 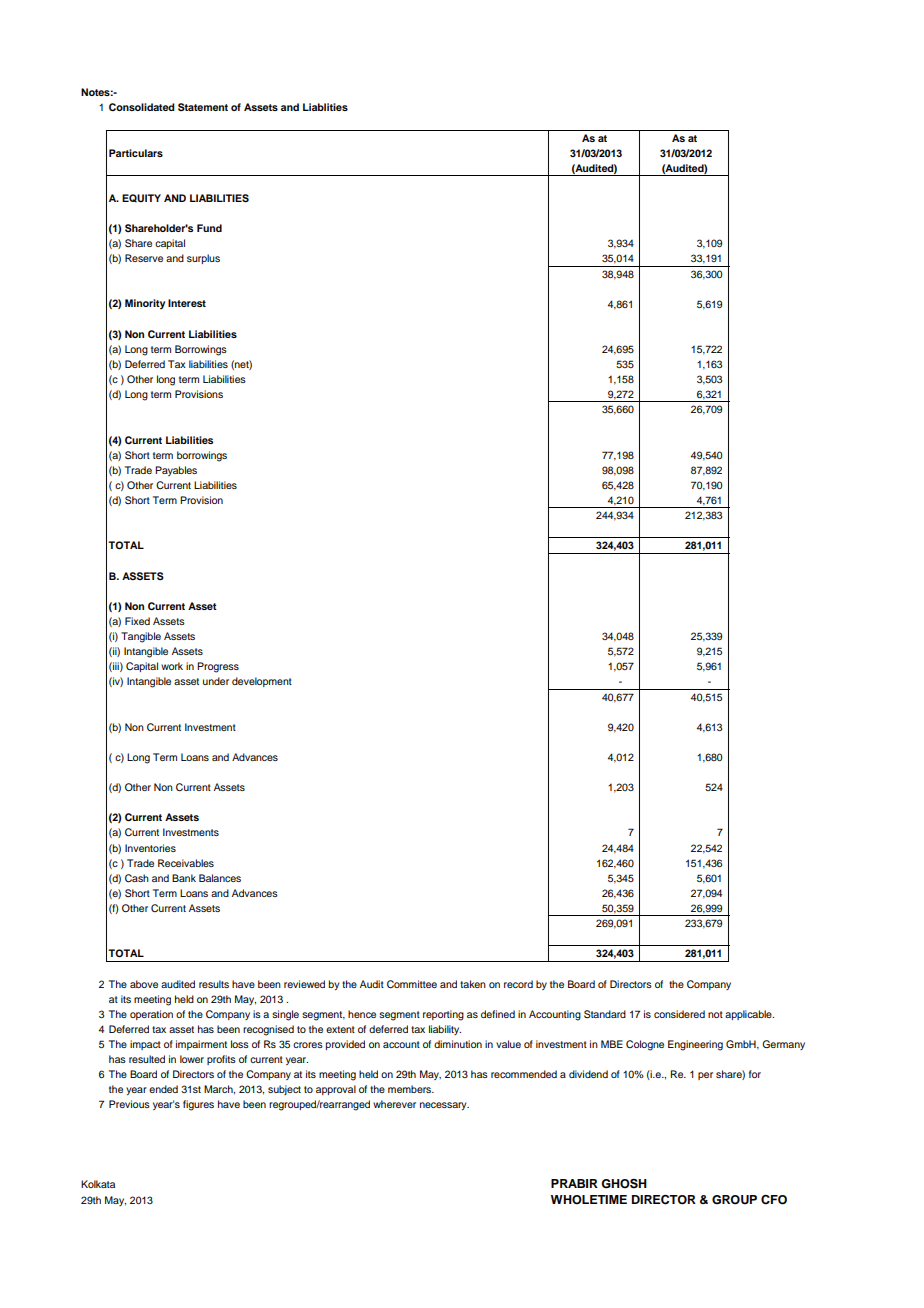 What do you see at coordinates (262, 682) in the page?
I see `development` at bounding box center [262, 682].
